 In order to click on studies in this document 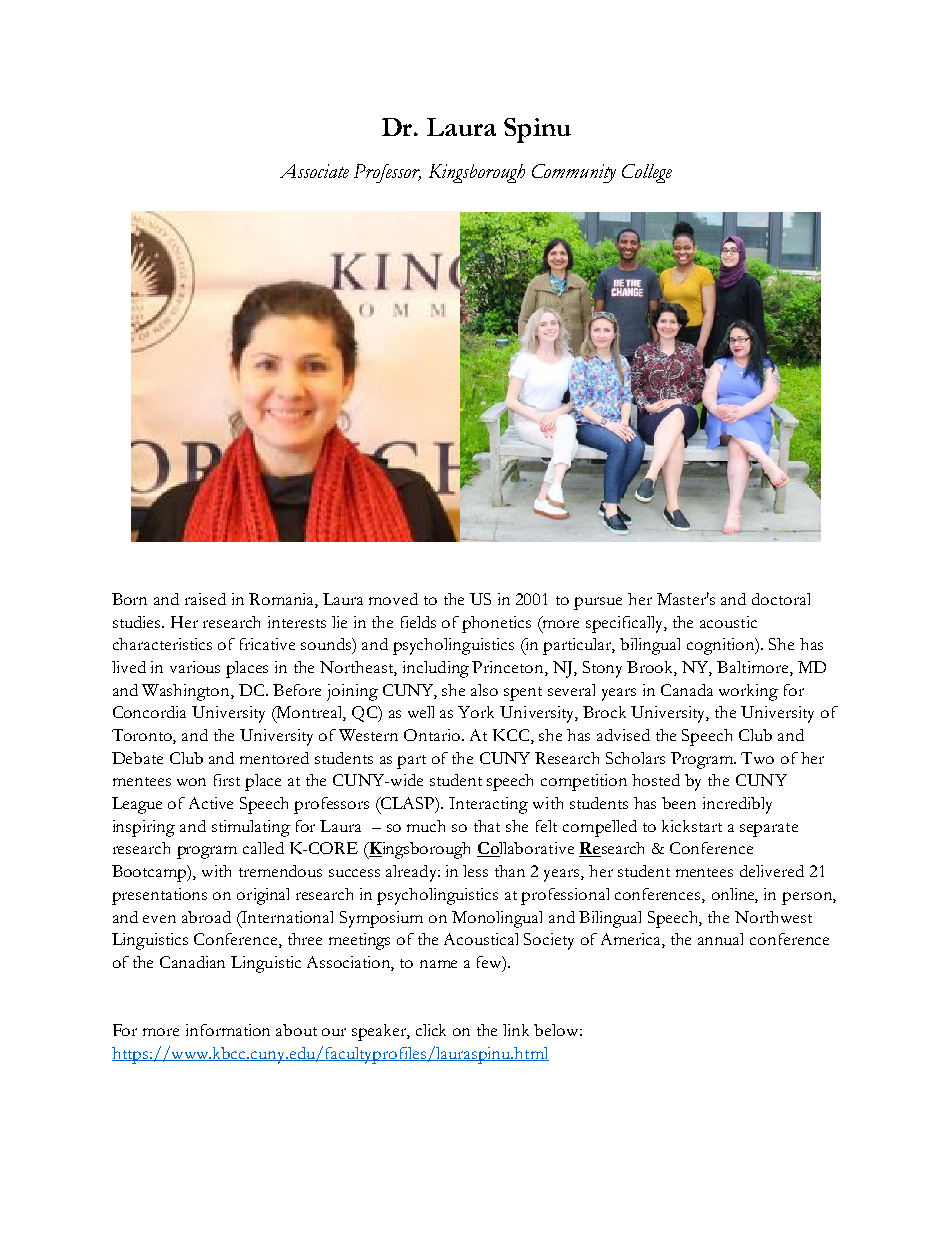, I will do `click(138, 622)`.
